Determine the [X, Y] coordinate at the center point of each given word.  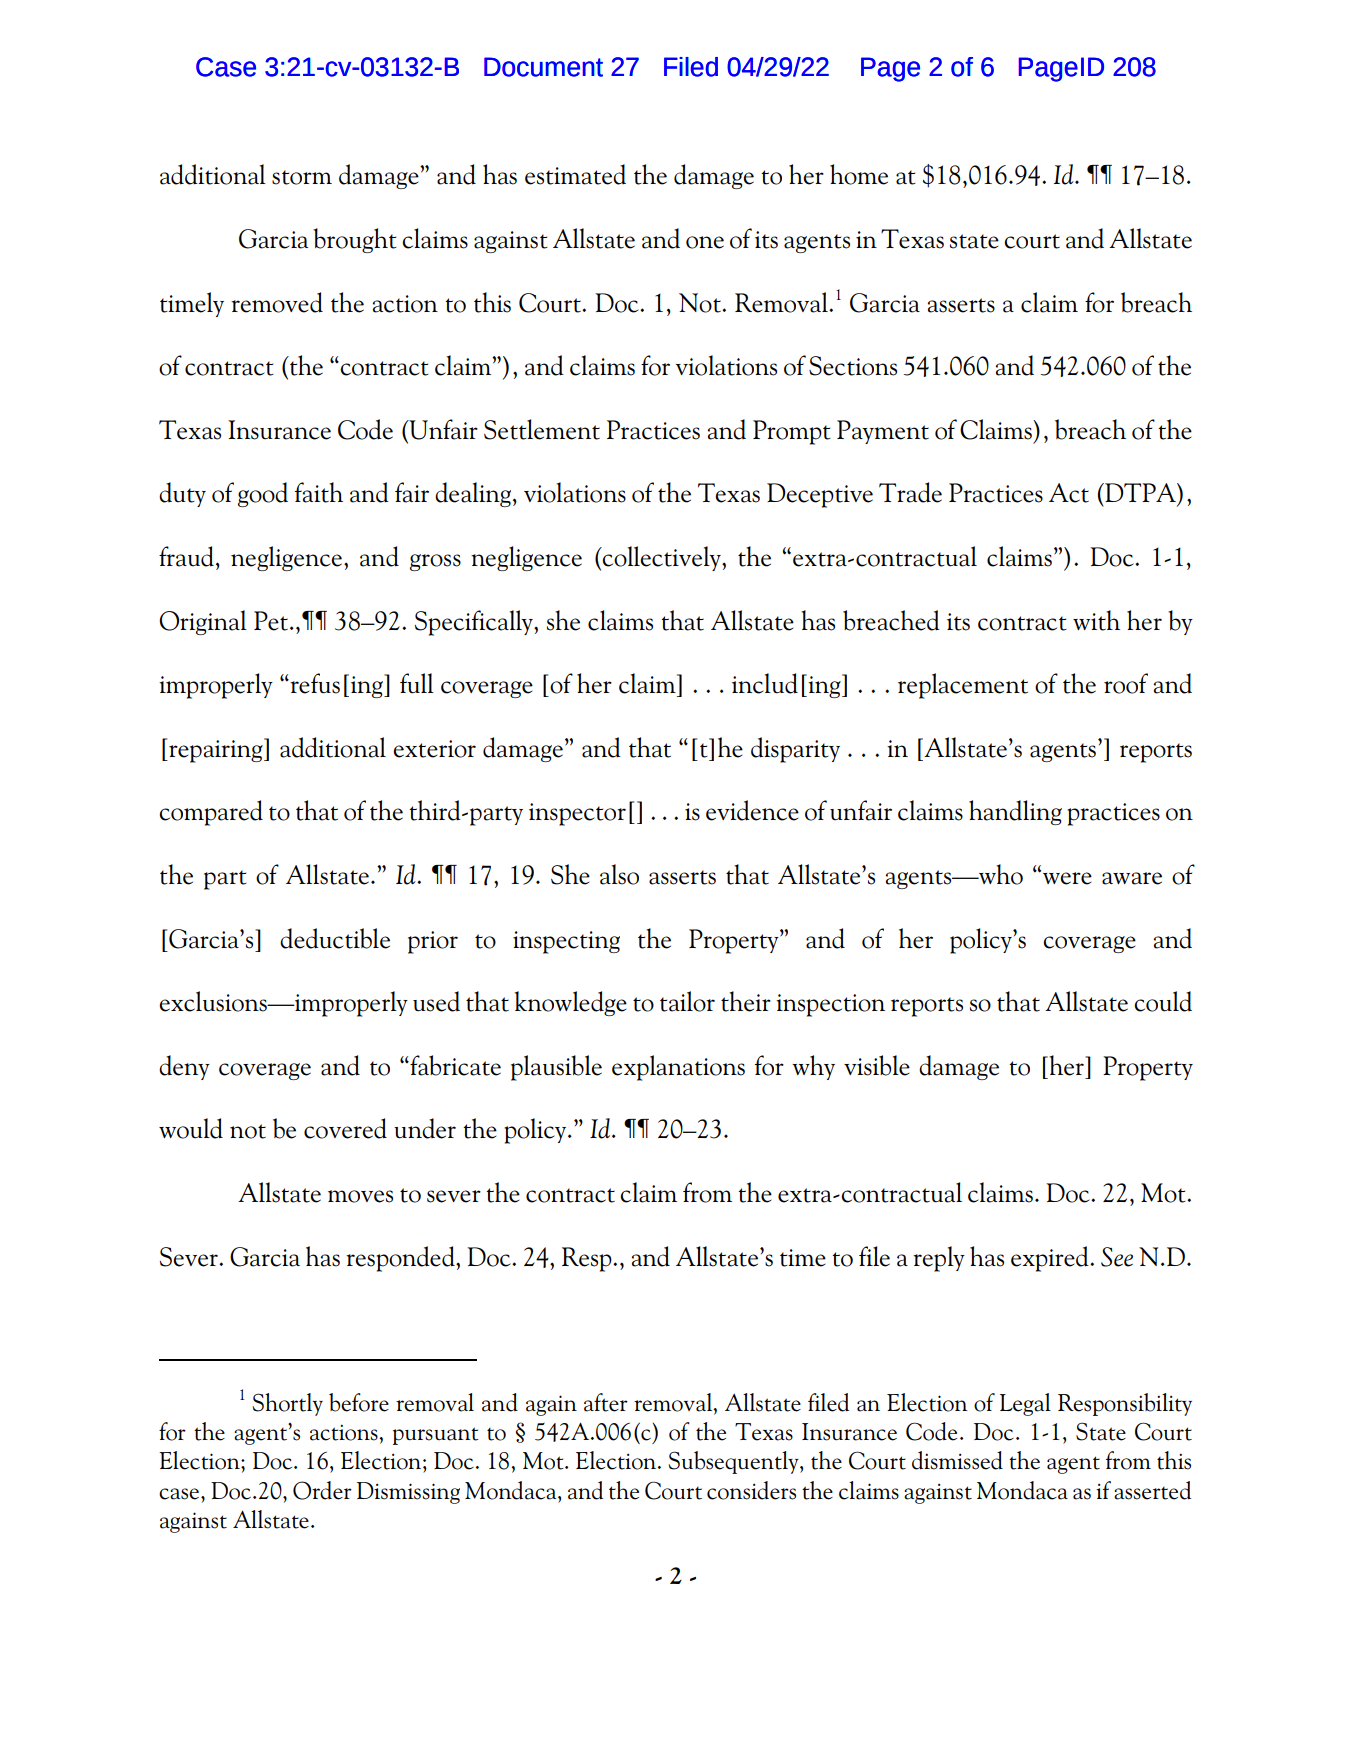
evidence [752, 810]
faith [319, 492]
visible [877, 1065]
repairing [216, 750]
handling [1015, 812]
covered [345, 1128]
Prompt [792, 432]
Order [322, 1490]
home [859, 174]
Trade [910, 492]
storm [302, 177]
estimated [575, 174]
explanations [678, 1068]
